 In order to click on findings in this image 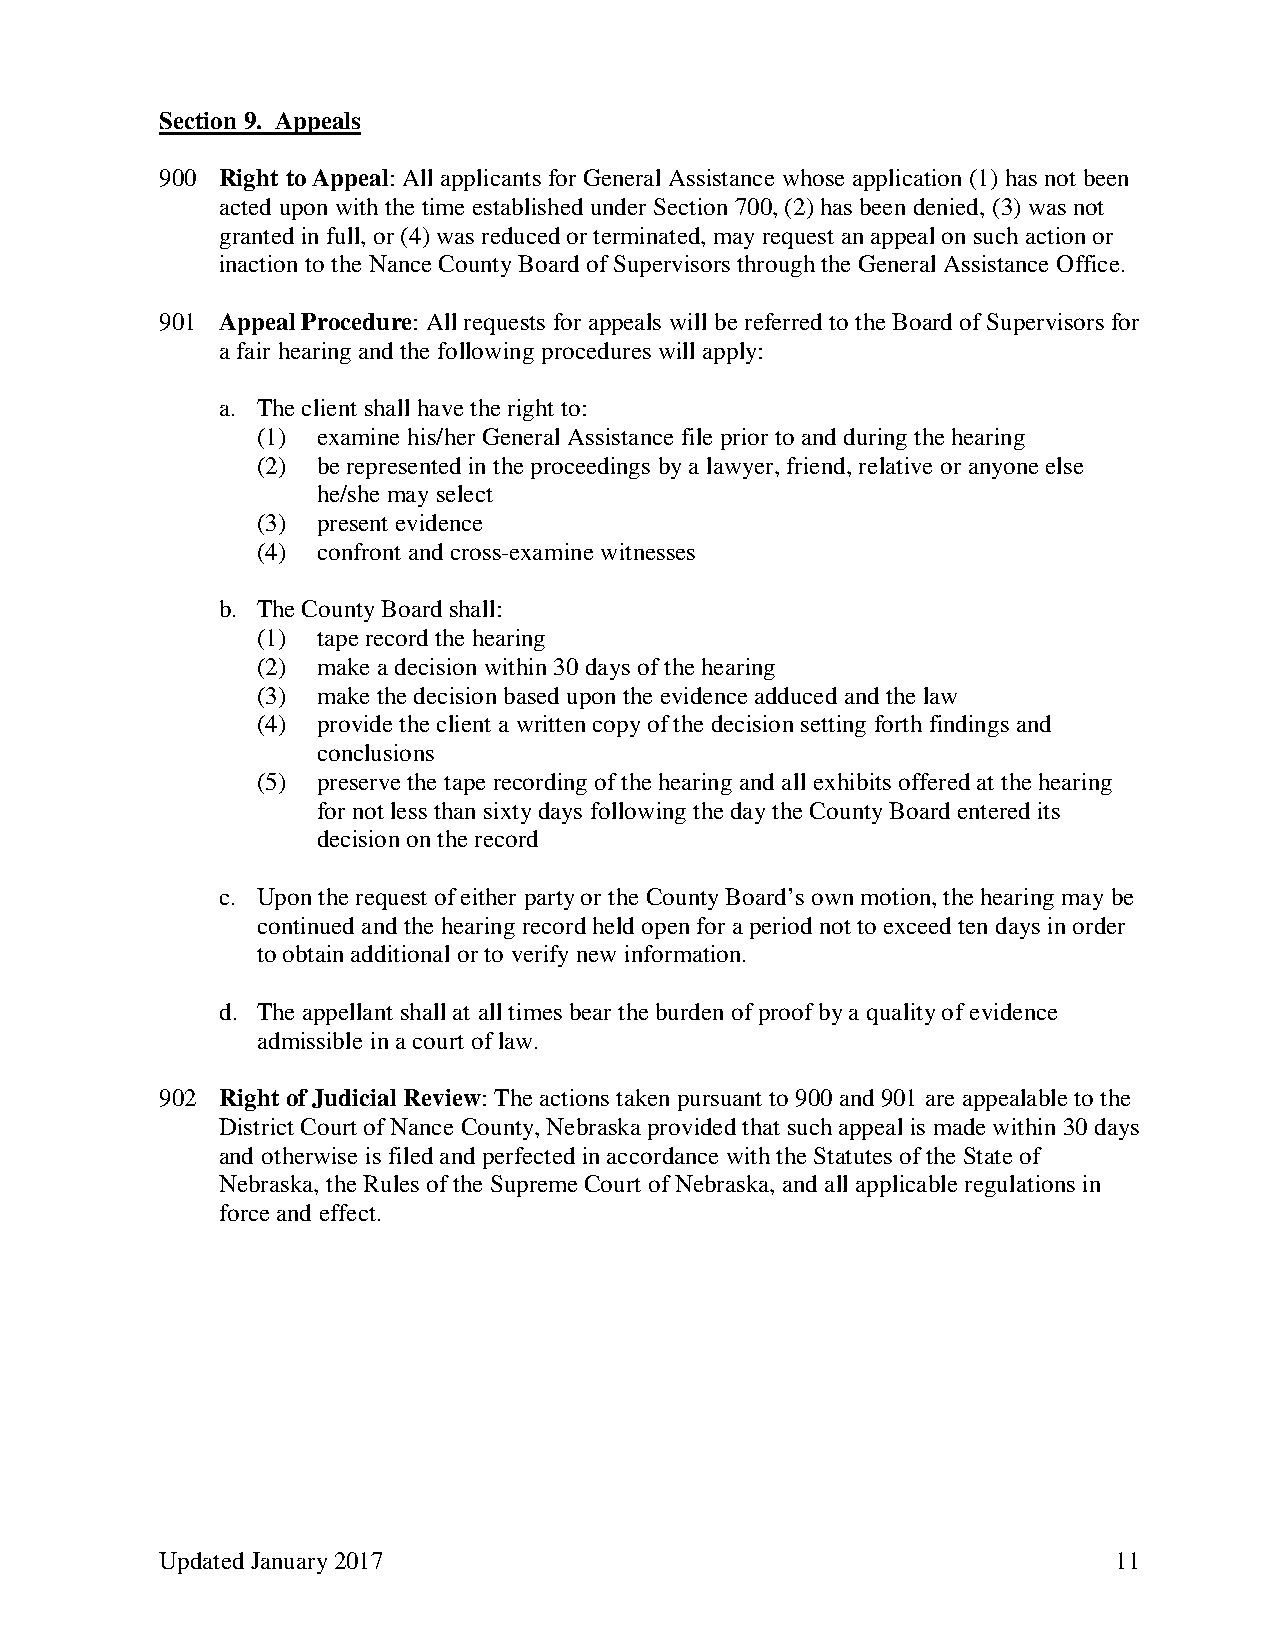, I will do `click(969, 726)`.
